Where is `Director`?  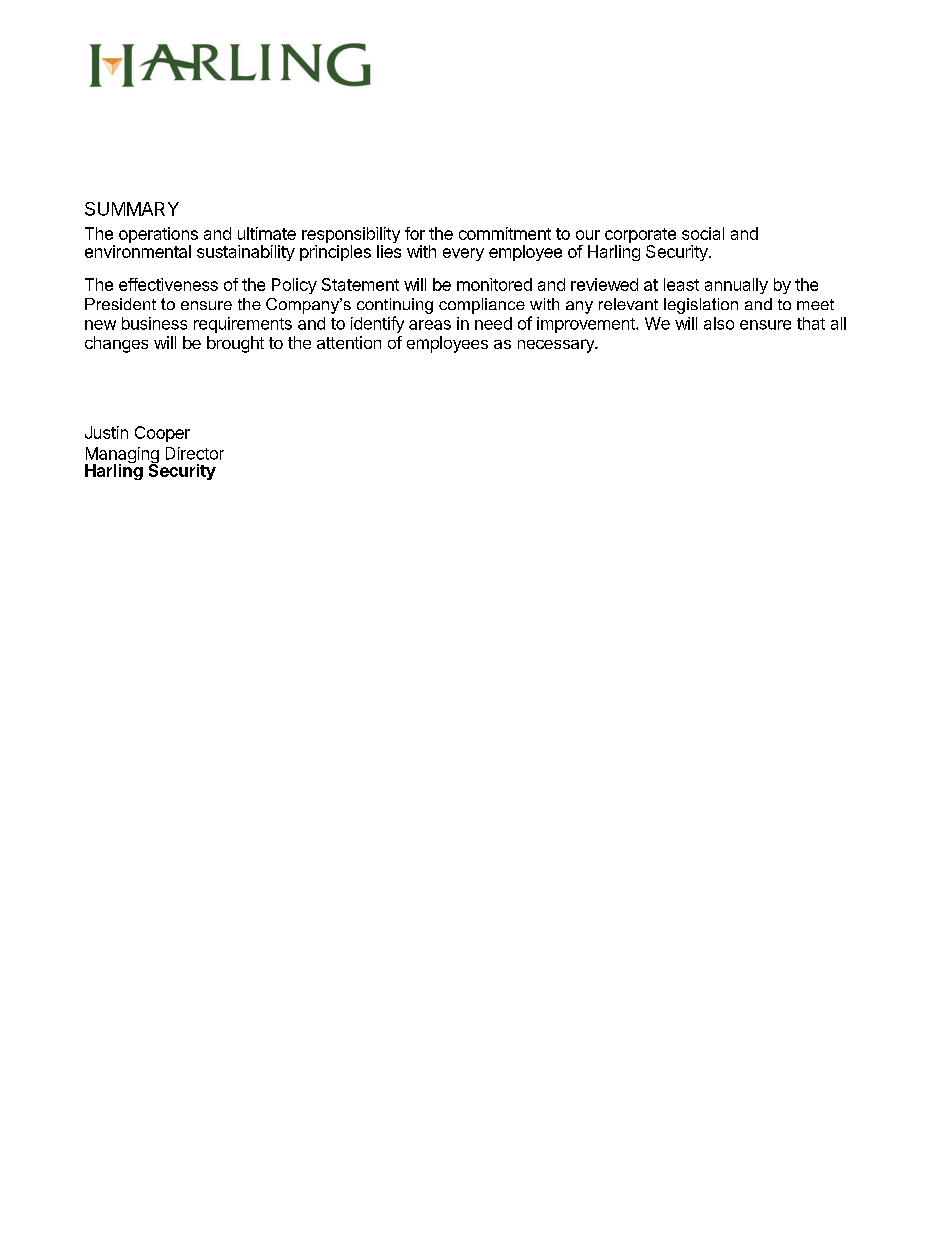 Director is located at coordinates (195, 453).
